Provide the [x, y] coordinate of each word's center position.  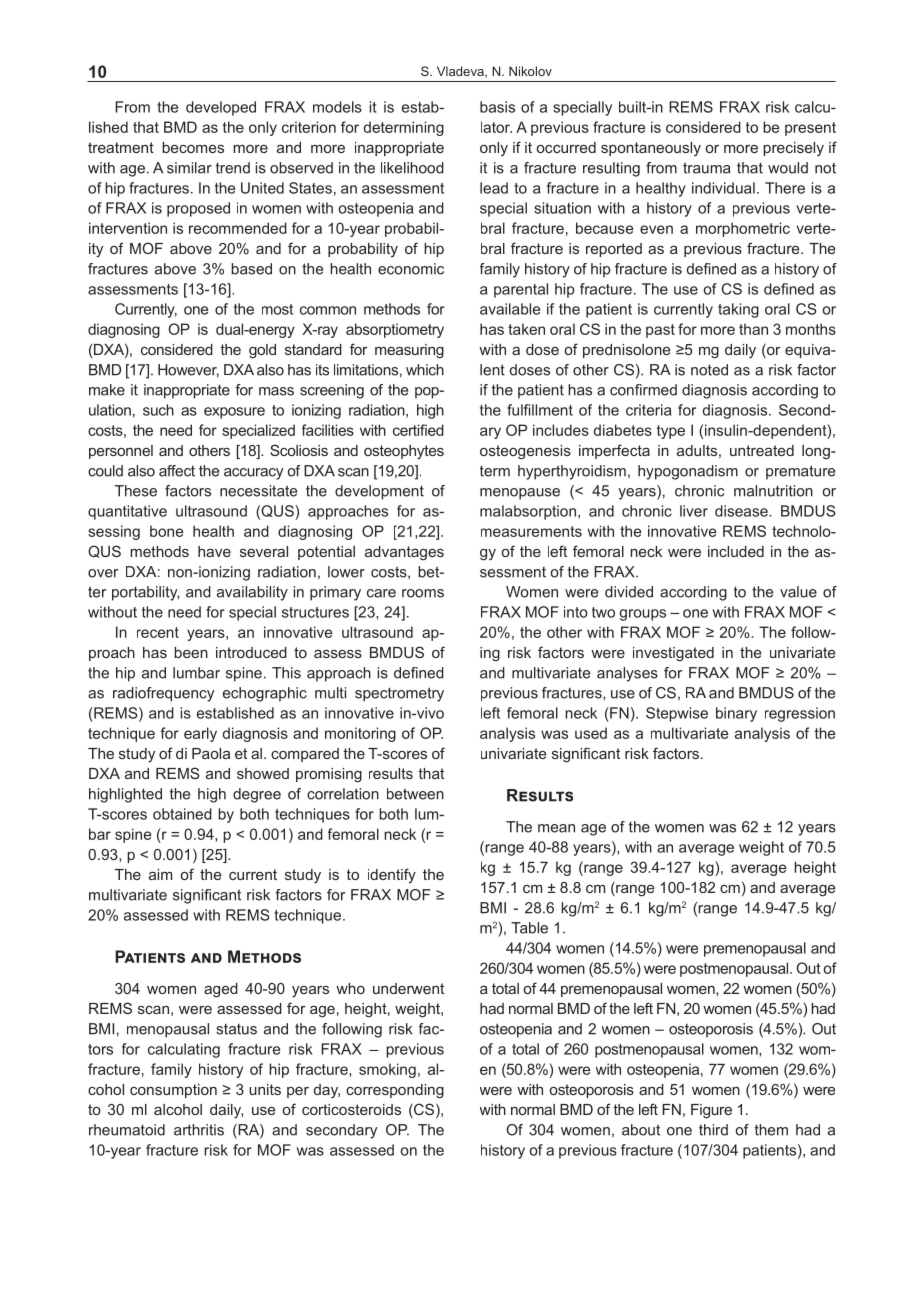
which [425, 370]
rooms [423, 593]
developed [221, 108]
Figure [711, 1111]
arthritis [199, 1130]
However [188, 370]
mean [556, 828]
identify [392, 875]
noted [709, 370]
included [736, 551]
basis [497, 107]
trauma [706, 168]
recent [158, 632]
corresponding [395, 1091]
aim [160, 874]
